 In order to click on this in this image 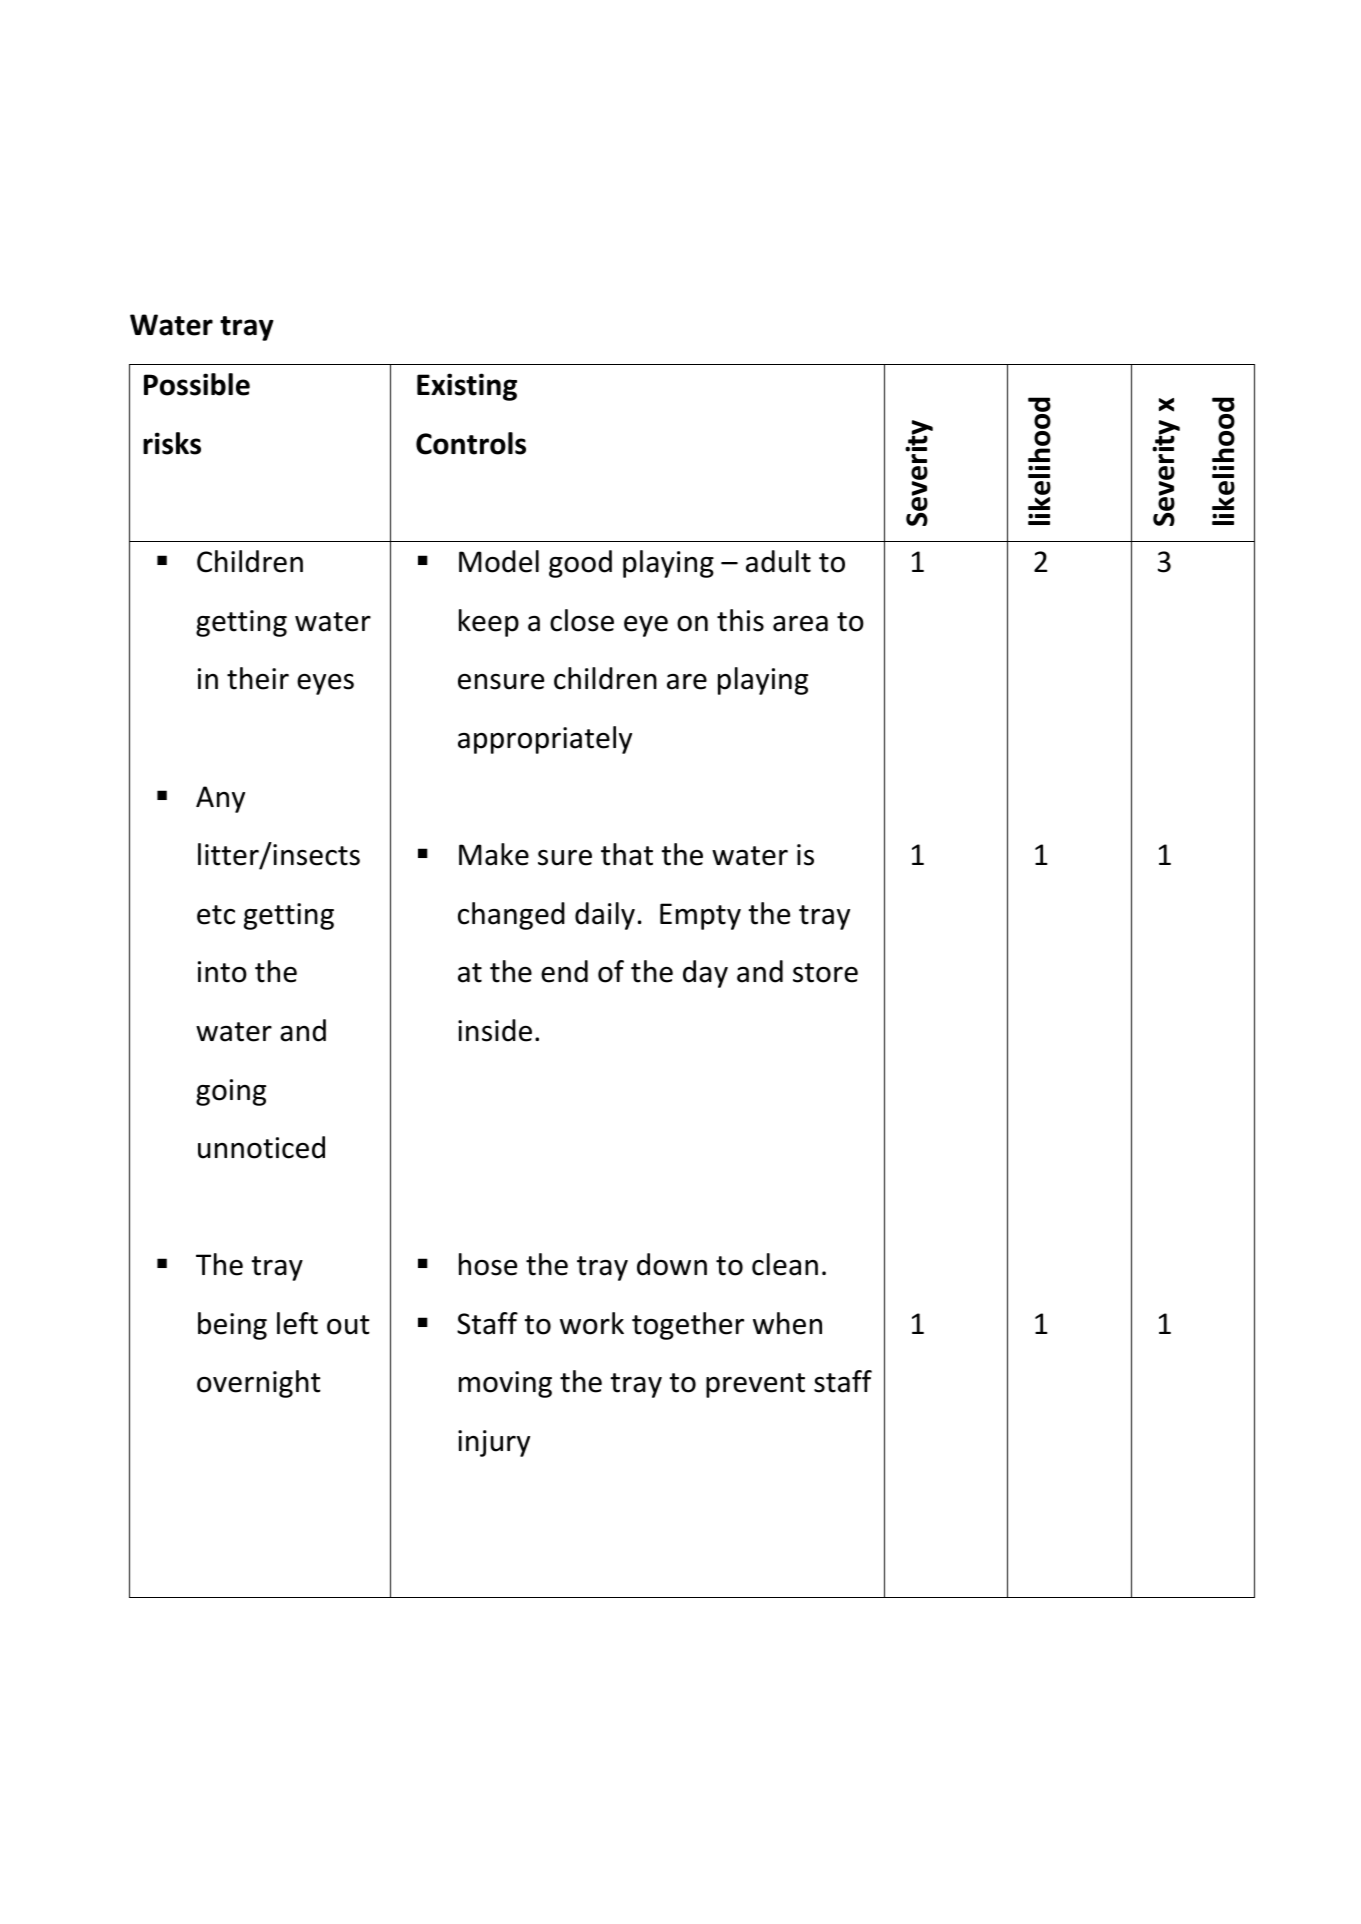, I will do `click(740, 620)`.
